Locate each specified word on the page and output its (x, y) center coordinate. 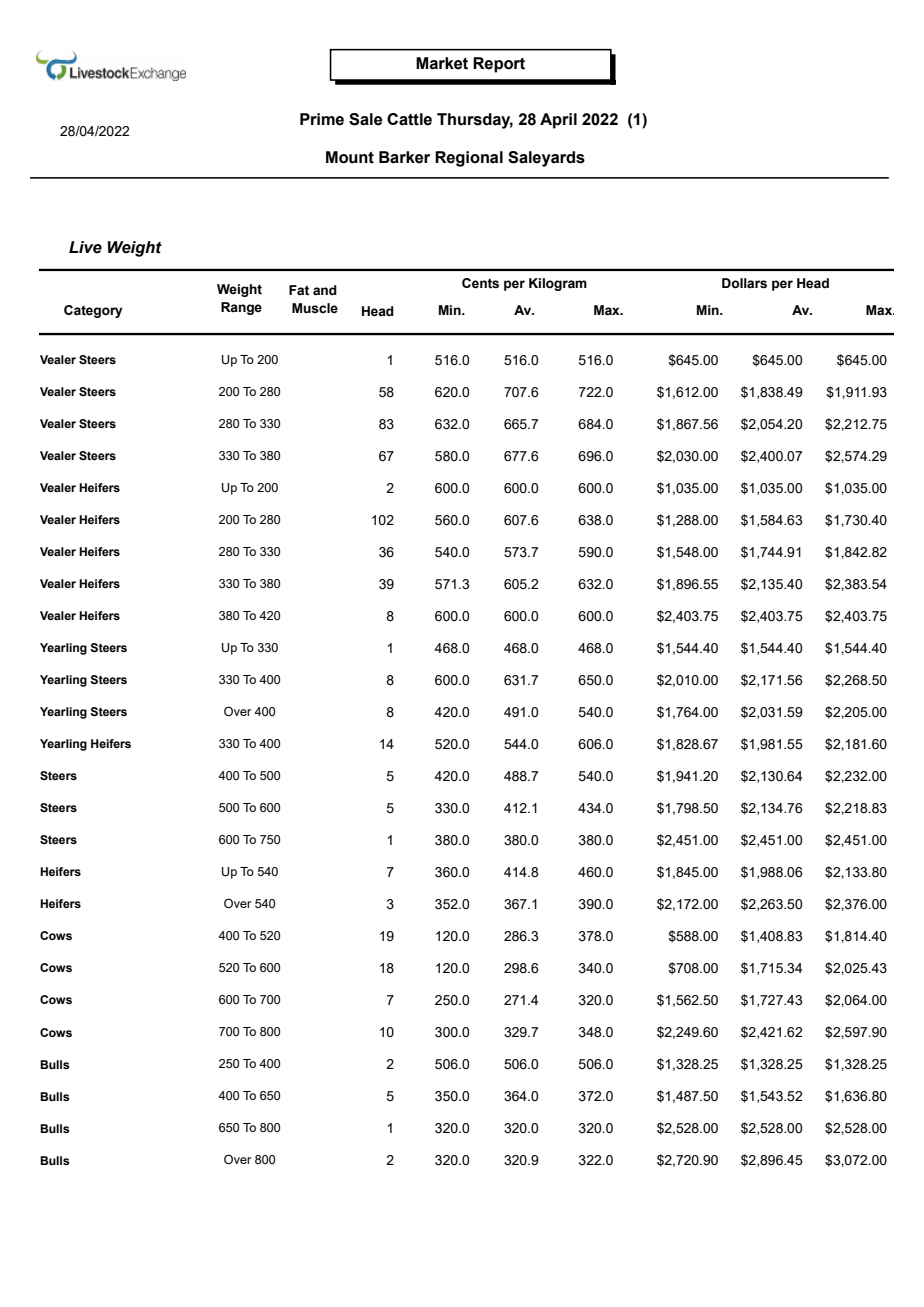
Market (442, 63)
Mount (350, 157)
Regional (469, 159)
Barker (404, 157)
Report (499, 65)
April (558, 121)
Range (241, 308)
